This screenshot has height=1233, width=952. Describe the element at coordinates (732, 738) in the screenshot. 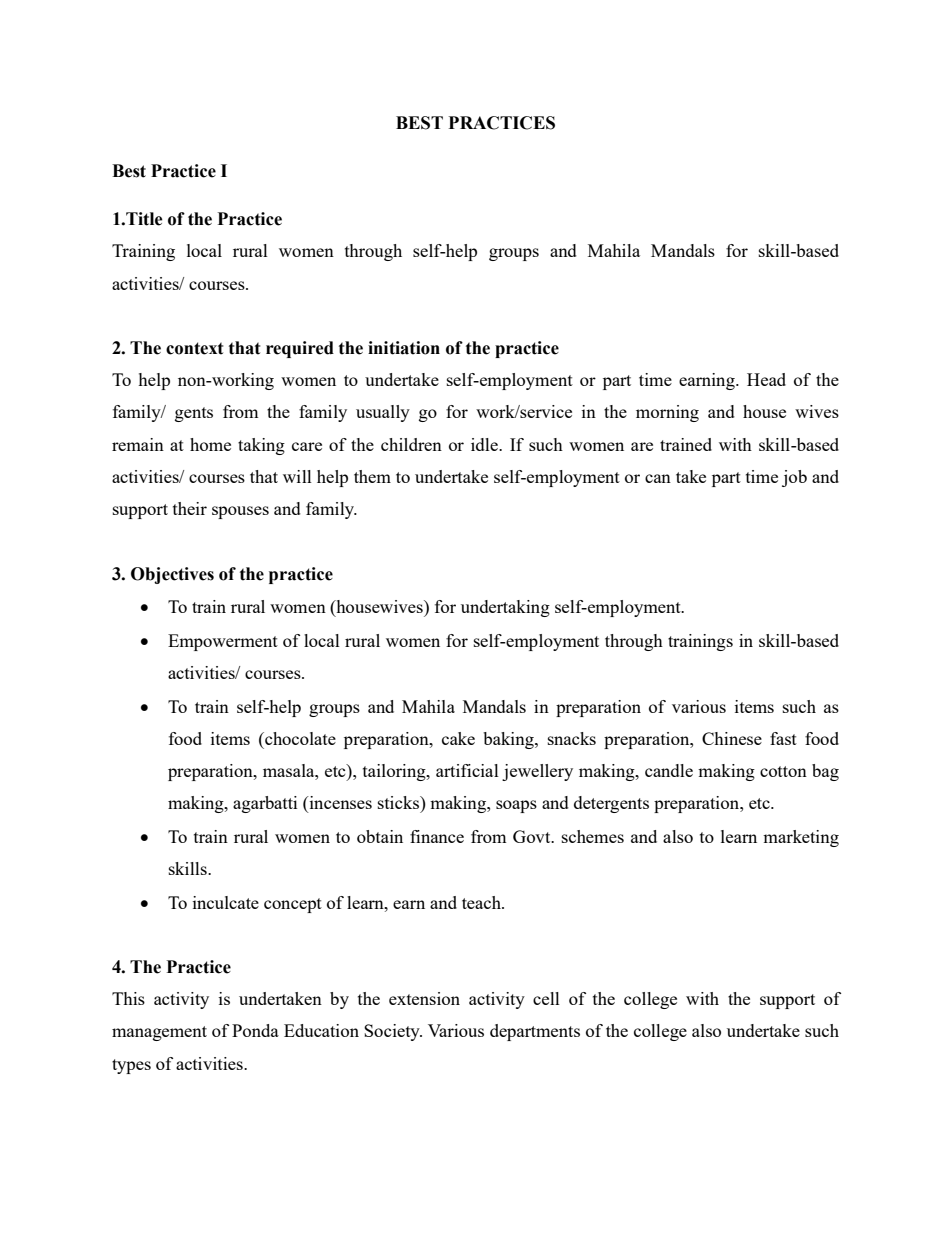

I see `Chinese` at that location.
